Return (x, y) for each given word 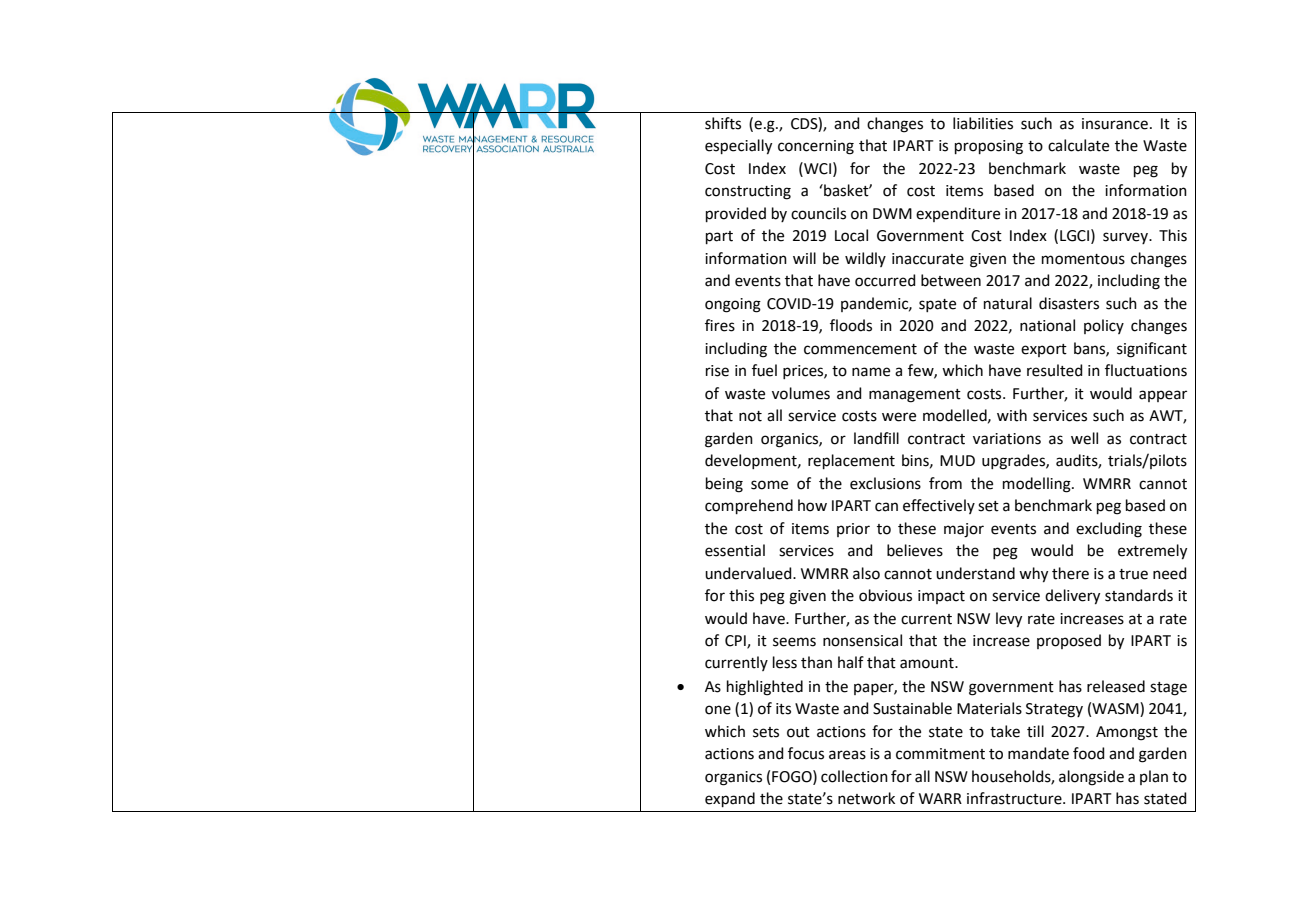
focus (806, 753)
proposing (989, 147)
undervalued (749, 573)
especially (738, 147)
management (915, 396)
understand (975, 573)
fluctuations (1146, 370)
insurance (1115, 124)
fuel (764, 370)
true (1133, 574)
